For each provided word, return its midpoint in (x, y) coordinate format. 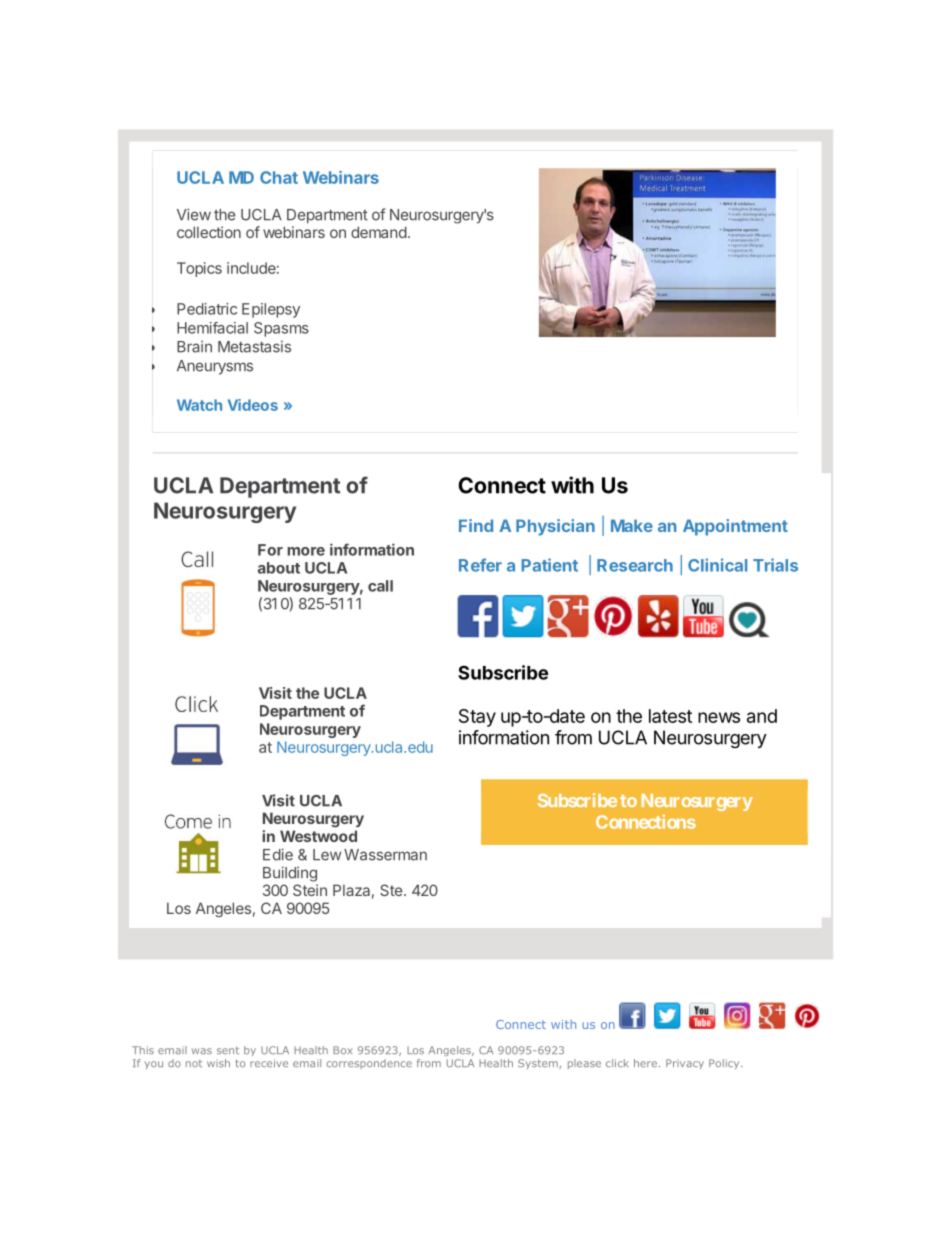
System (539, 1064)
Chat (279, 177)
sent (228, 1050)
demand (379, 232)
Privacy (685, 1064)
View (194, 214)
